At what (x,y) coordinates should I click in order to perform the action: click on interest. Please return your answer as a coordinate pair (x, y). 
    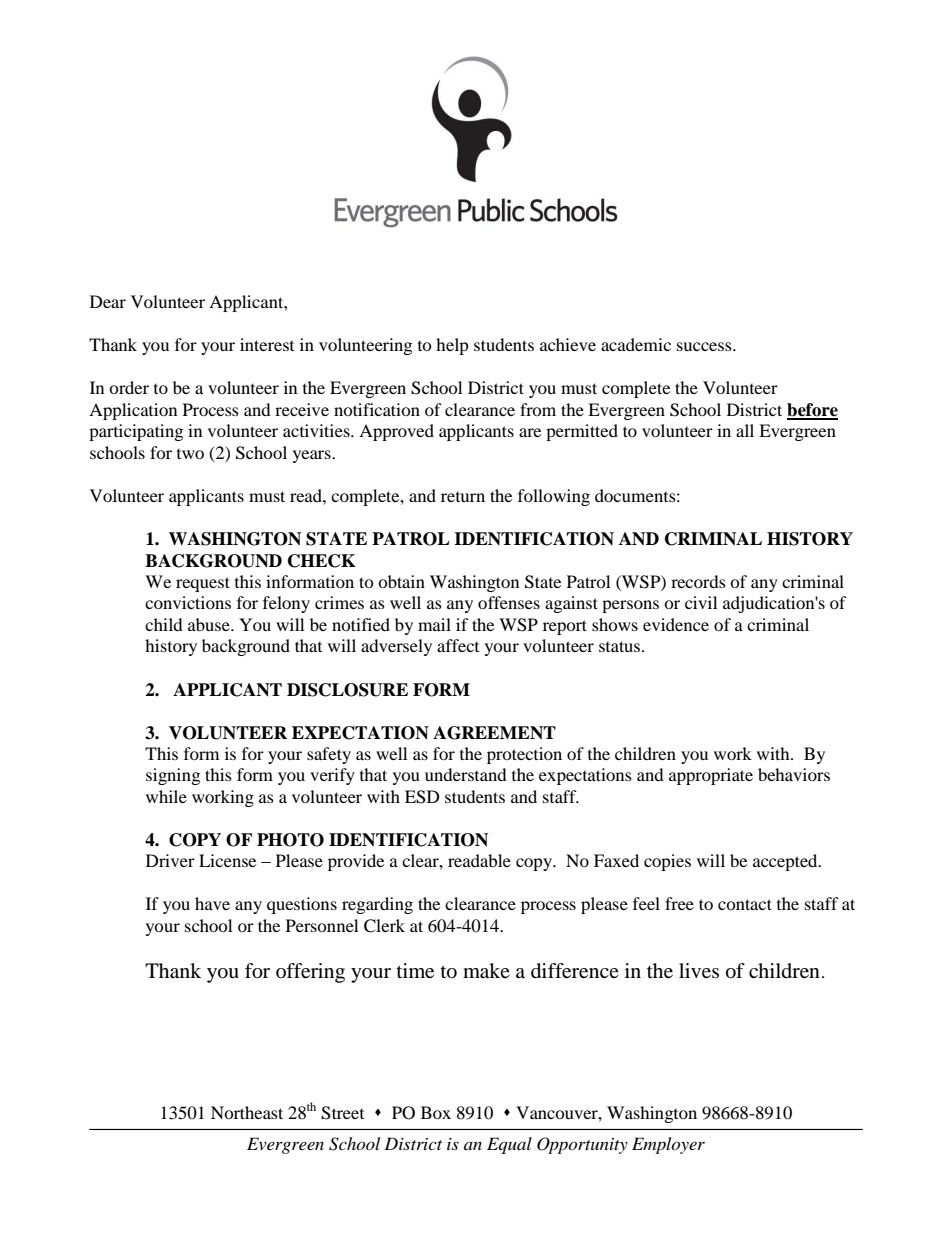
    Looking at the image, I should click on (267, 344).
